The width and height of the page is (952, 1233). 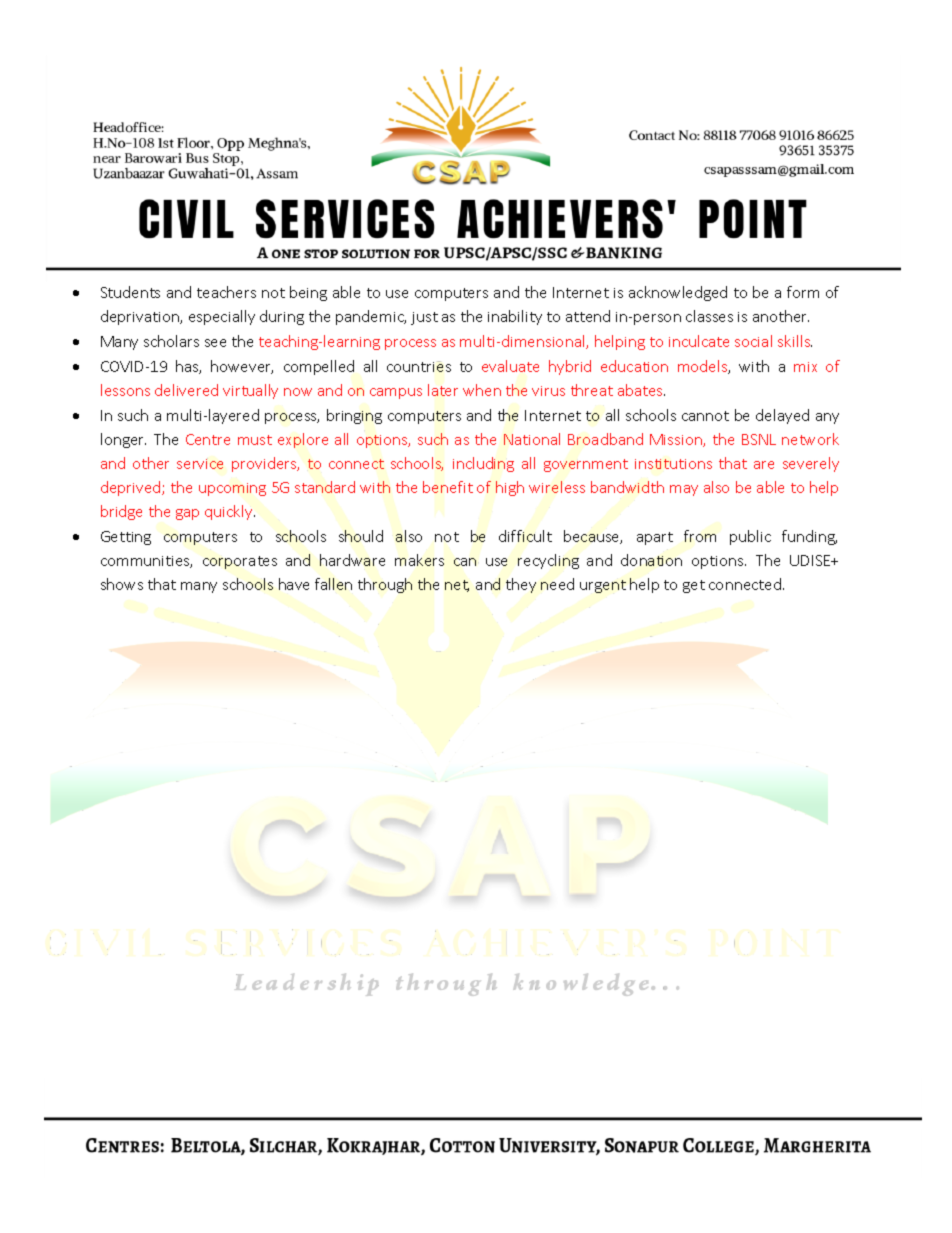 I want to click on inability, so click(x=515, y=317).
